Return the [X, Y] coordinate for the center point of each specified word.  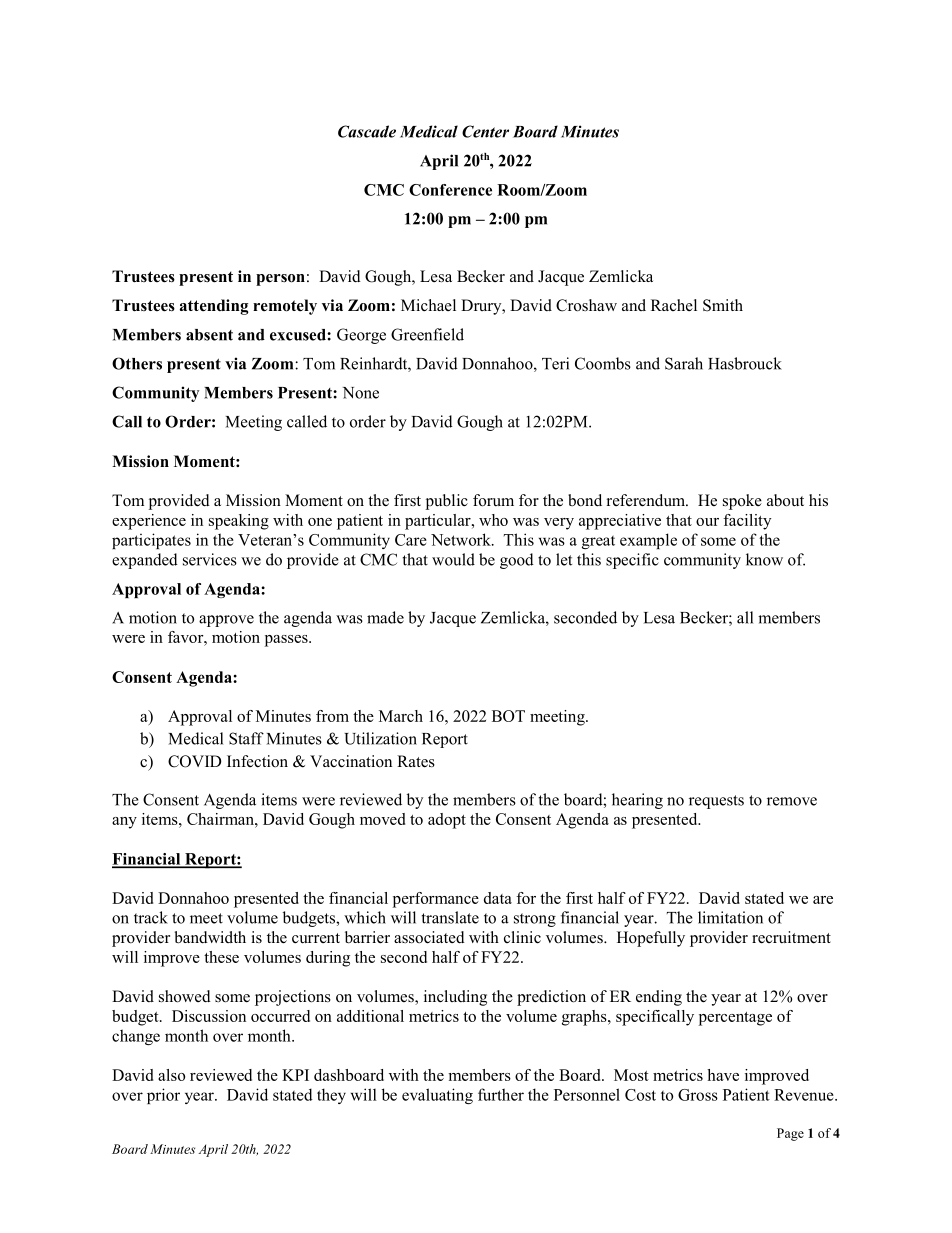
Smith [723, 305]
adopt [447, 821]
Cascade [367, 131]
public [447, 502]
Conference [450, 190]
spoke [742, 502]
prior [163, 1096]
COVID [195, 761]
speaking [239, 522]
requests [716, 802]
